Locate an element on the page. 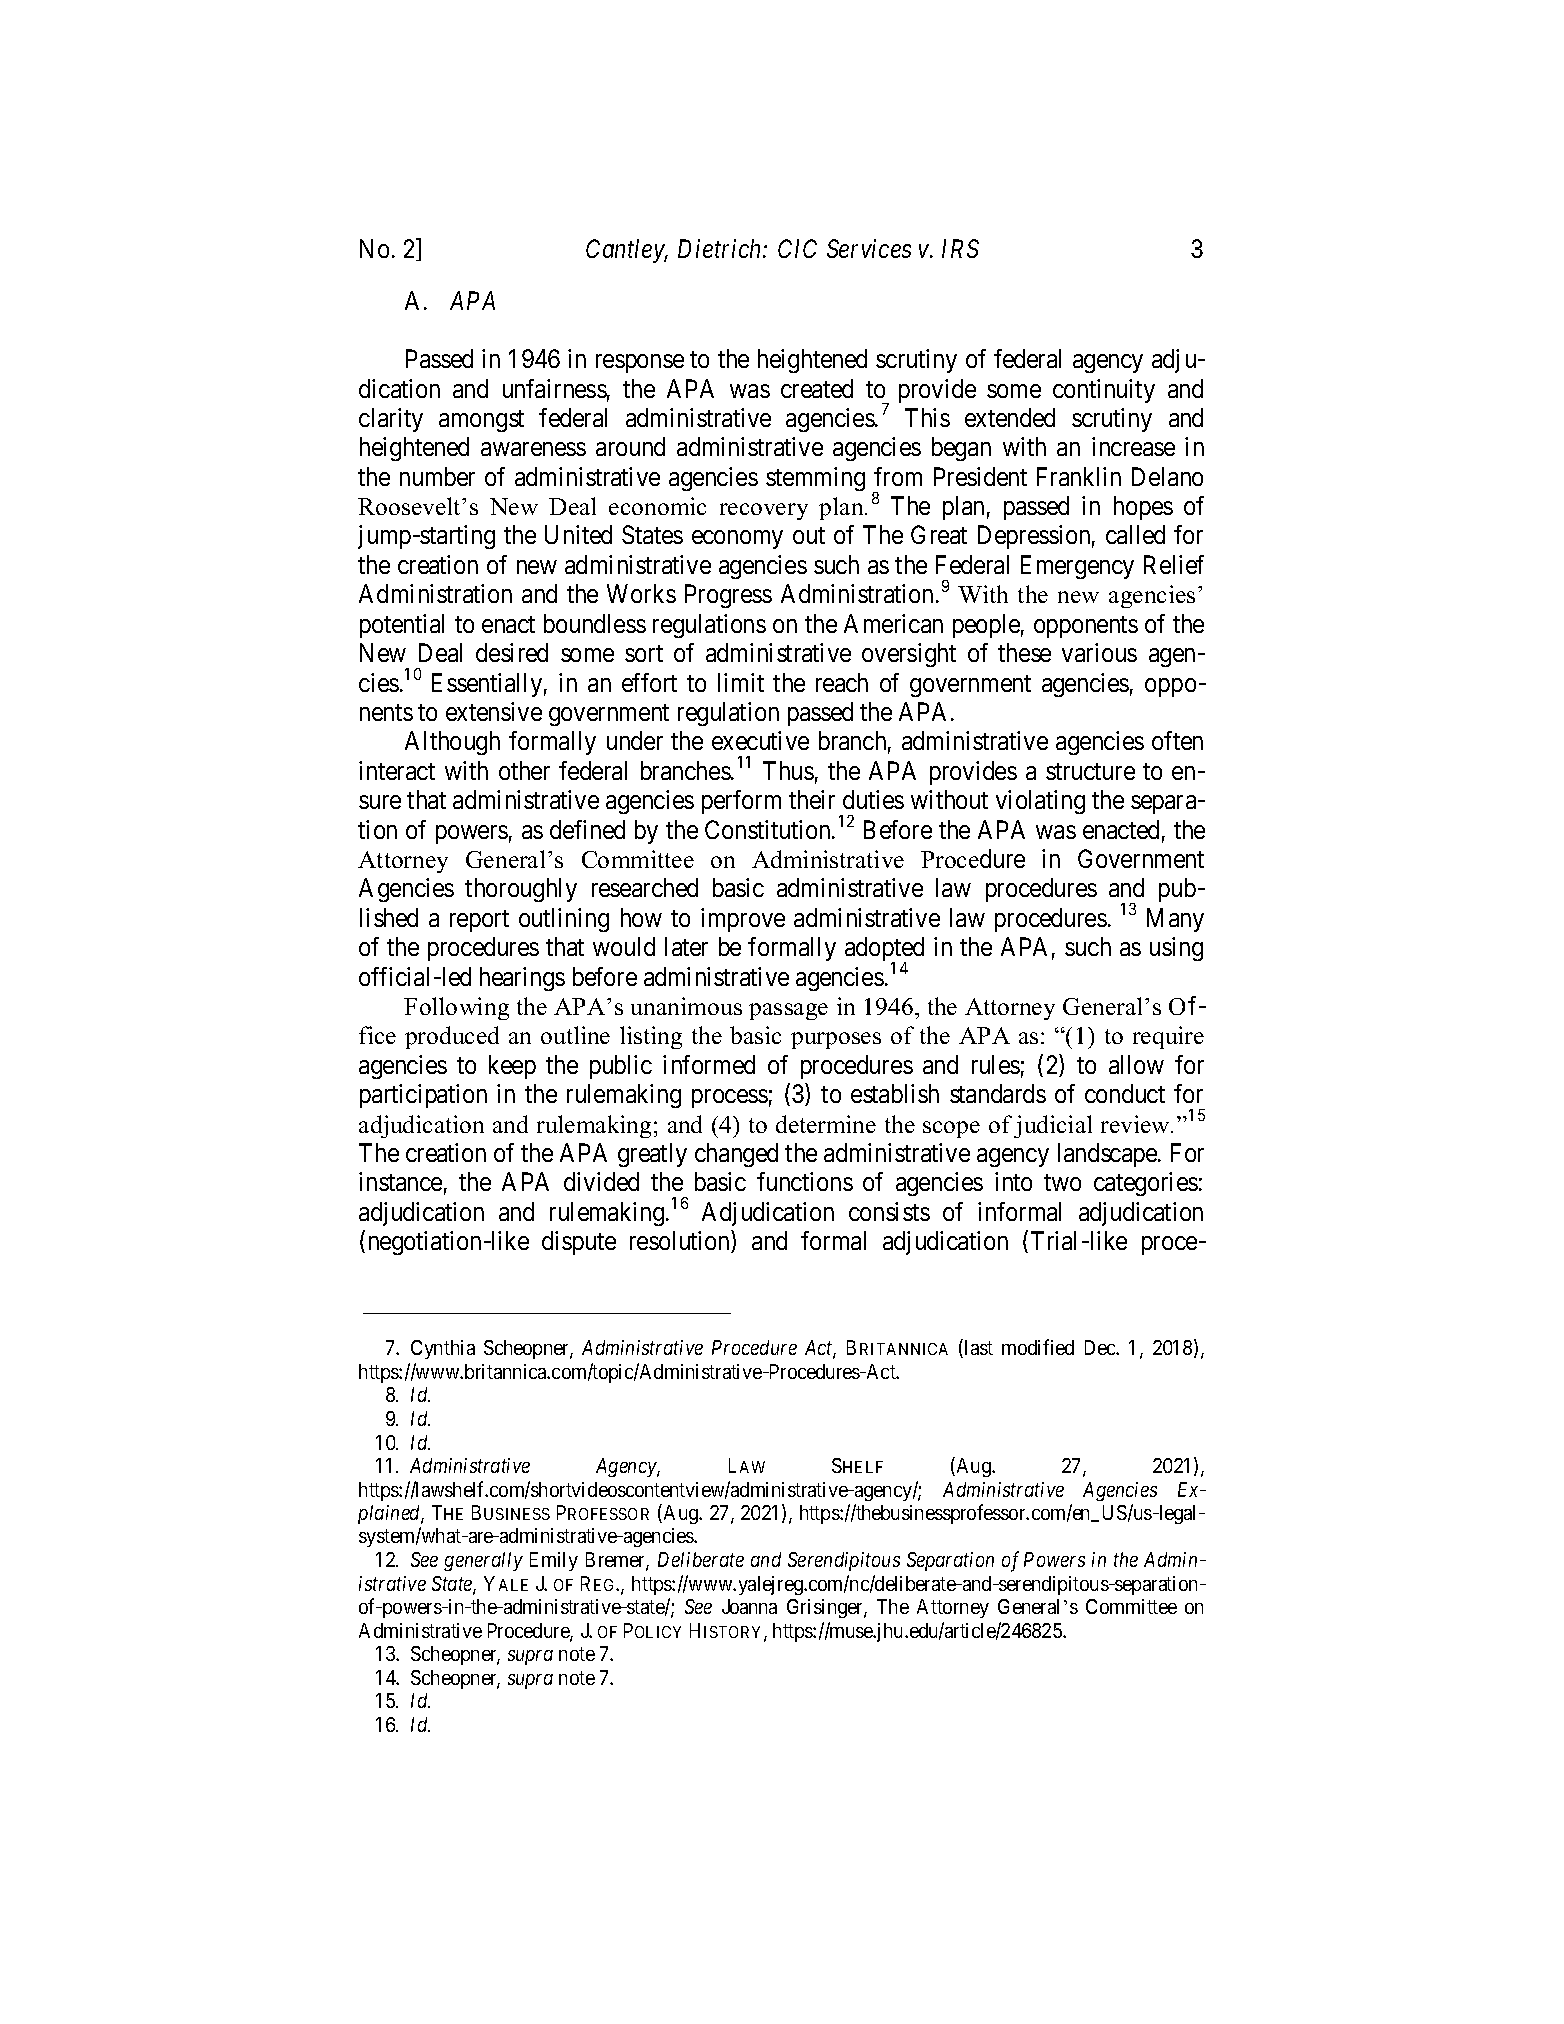  Many is located at coordinates (1175, 920).
